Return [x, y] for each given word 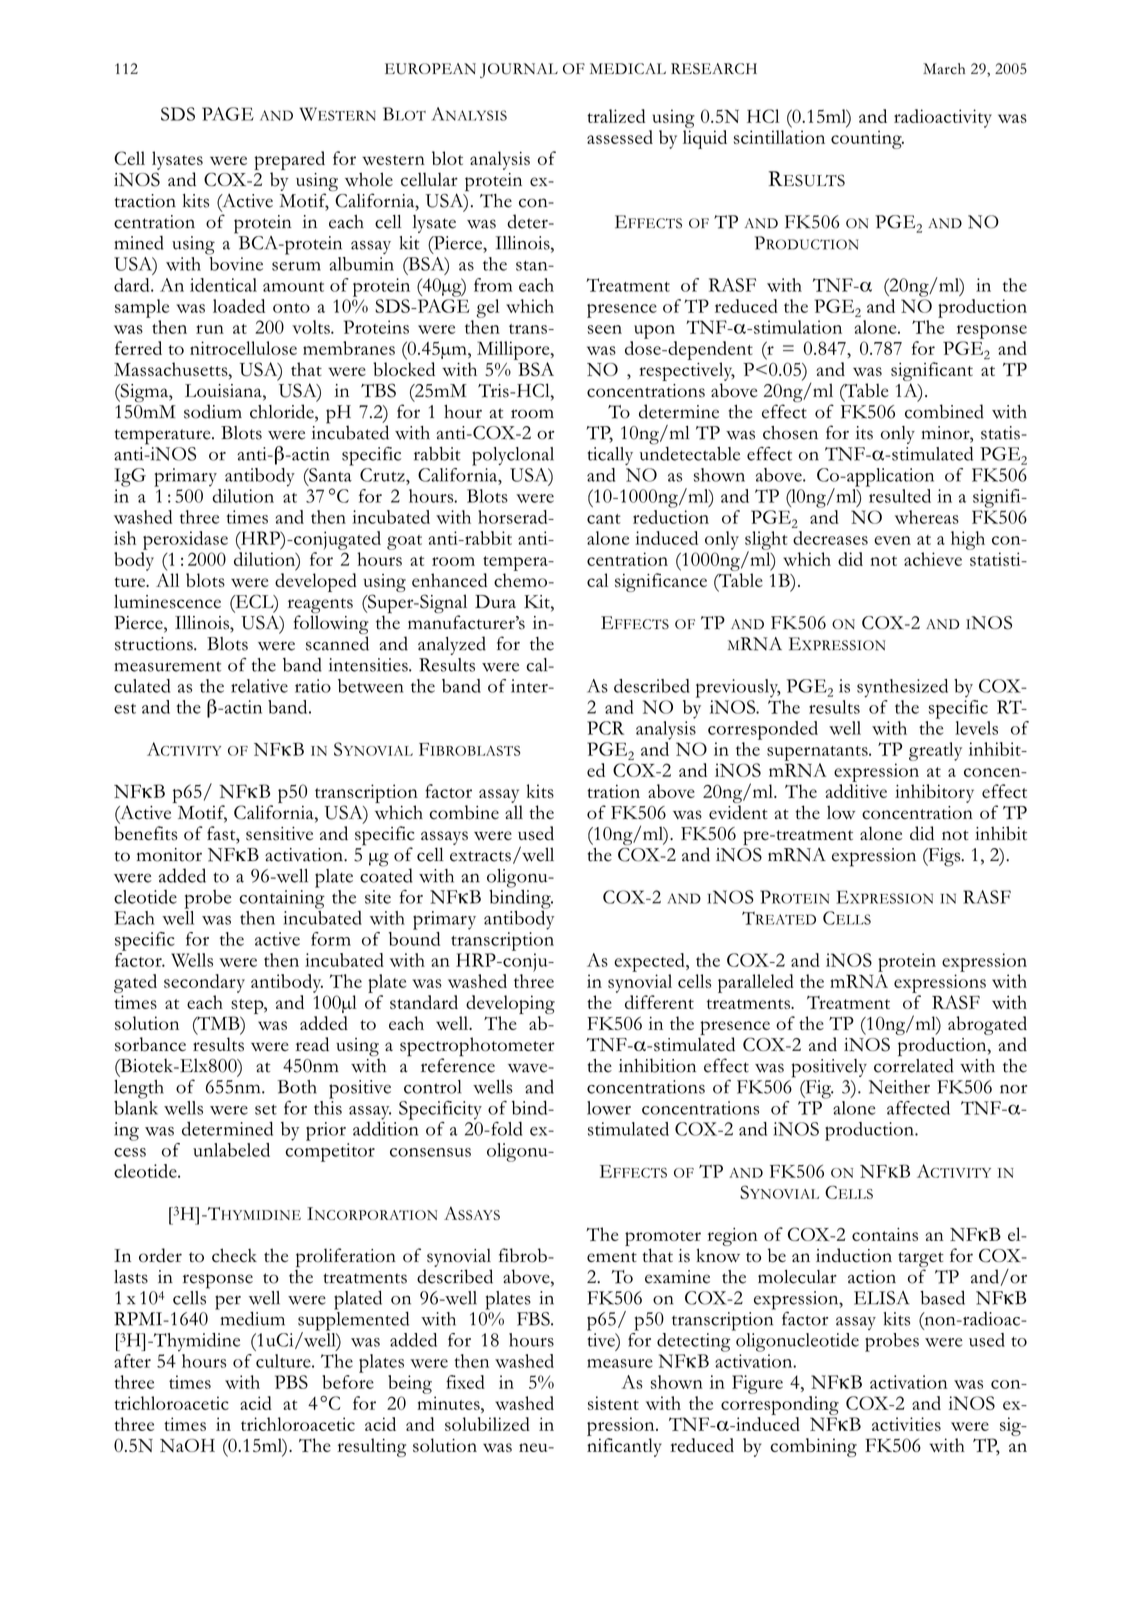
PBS [291, 1382]
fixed [465, 1382]
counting [867, 139]
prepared [289, 160]
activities [906, 1424]
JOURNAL [519, 70]
